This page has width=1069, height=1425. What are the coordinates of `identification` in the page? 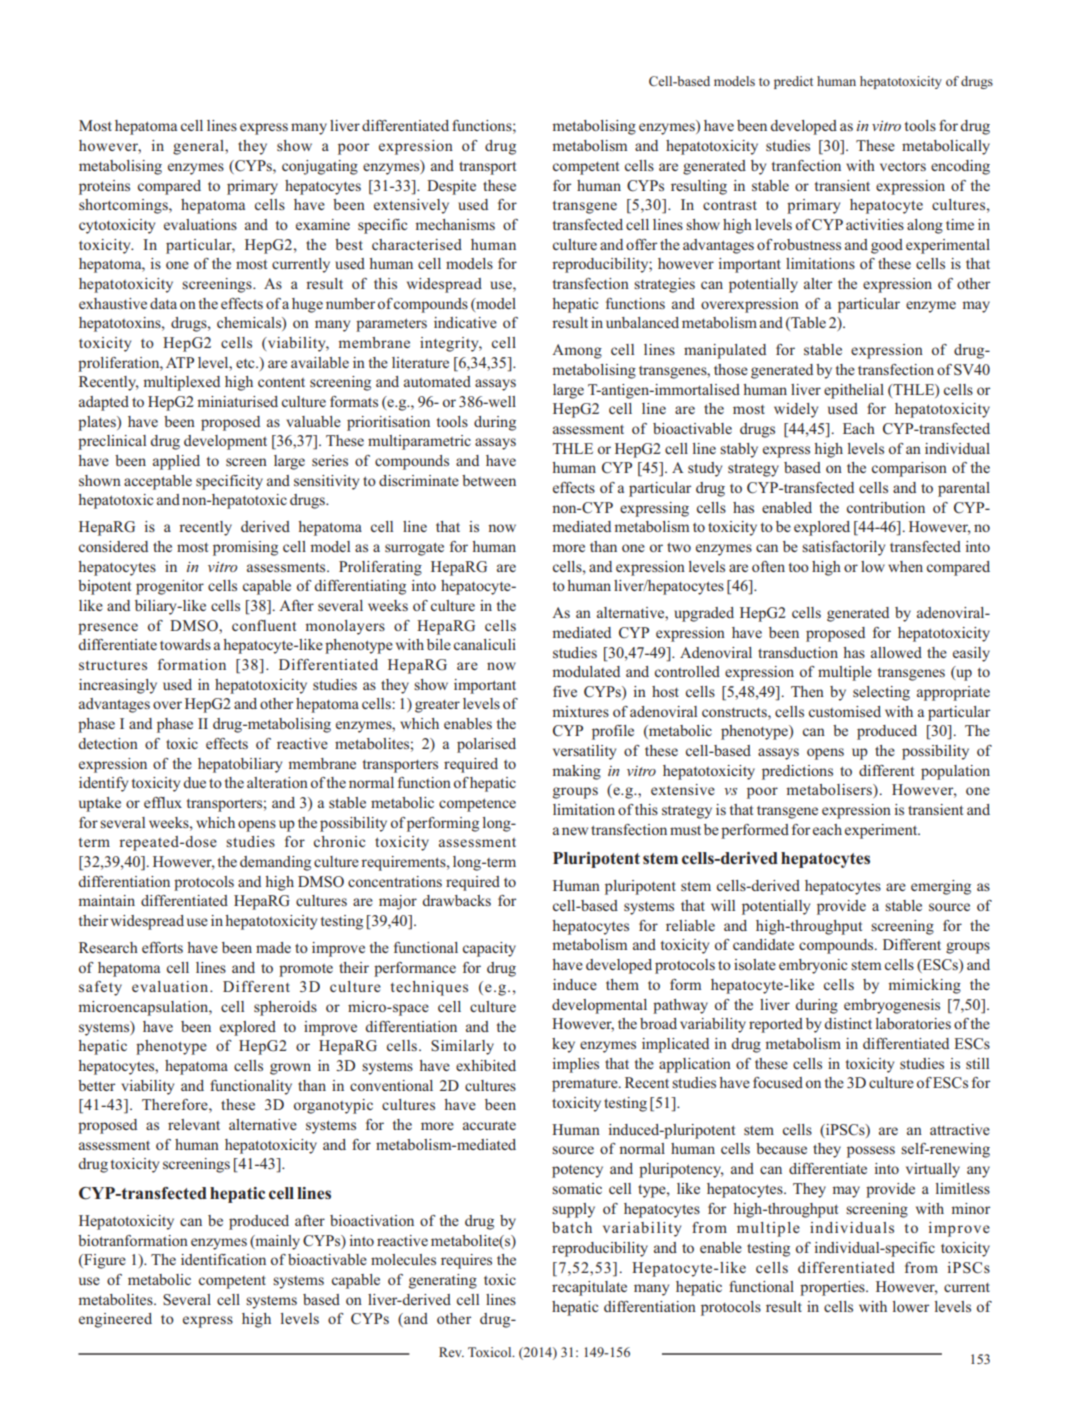 It's located at (223, 1259).
